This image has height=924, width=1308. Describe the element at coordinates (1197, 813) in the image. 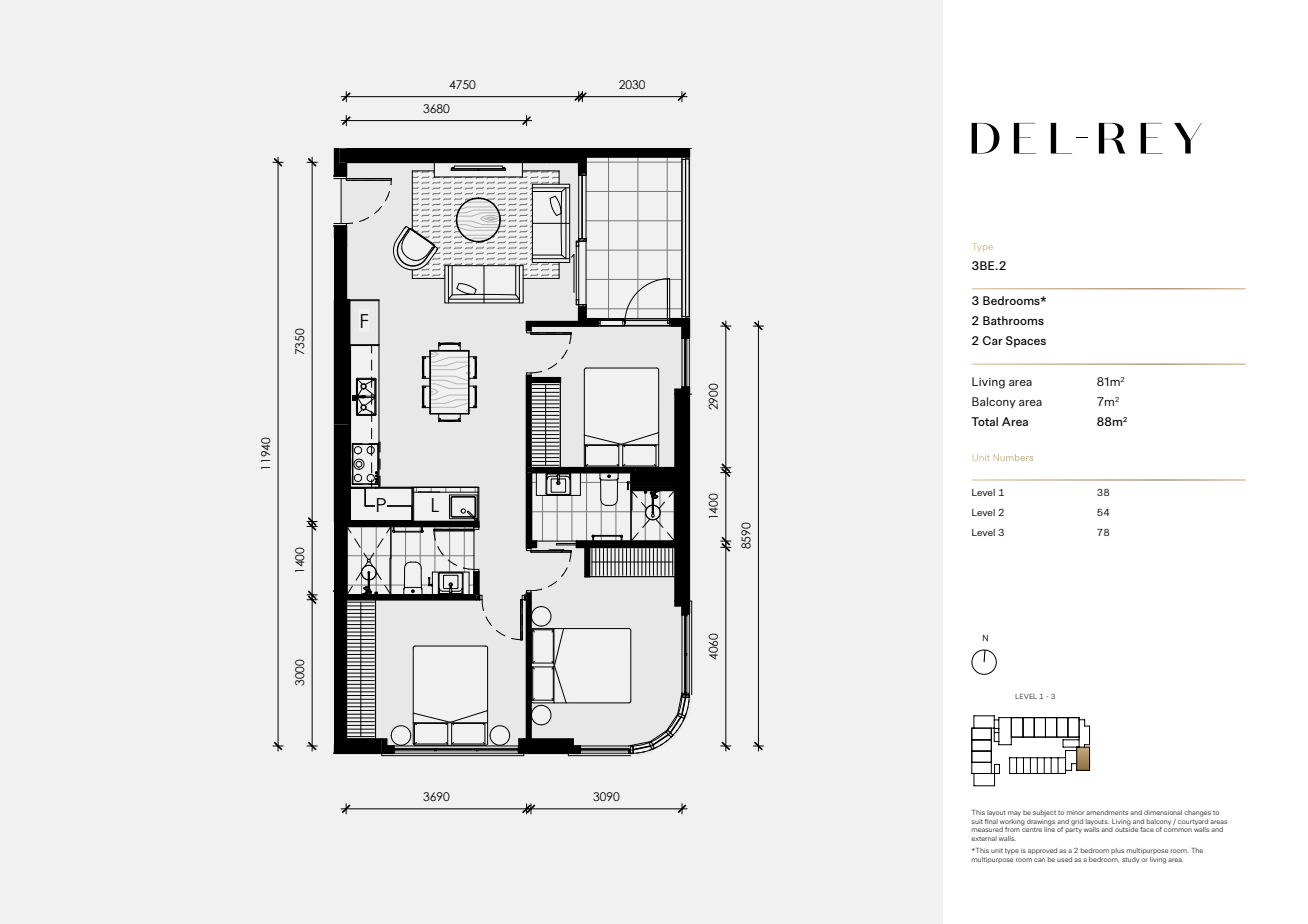

I see `changes` at that location.
